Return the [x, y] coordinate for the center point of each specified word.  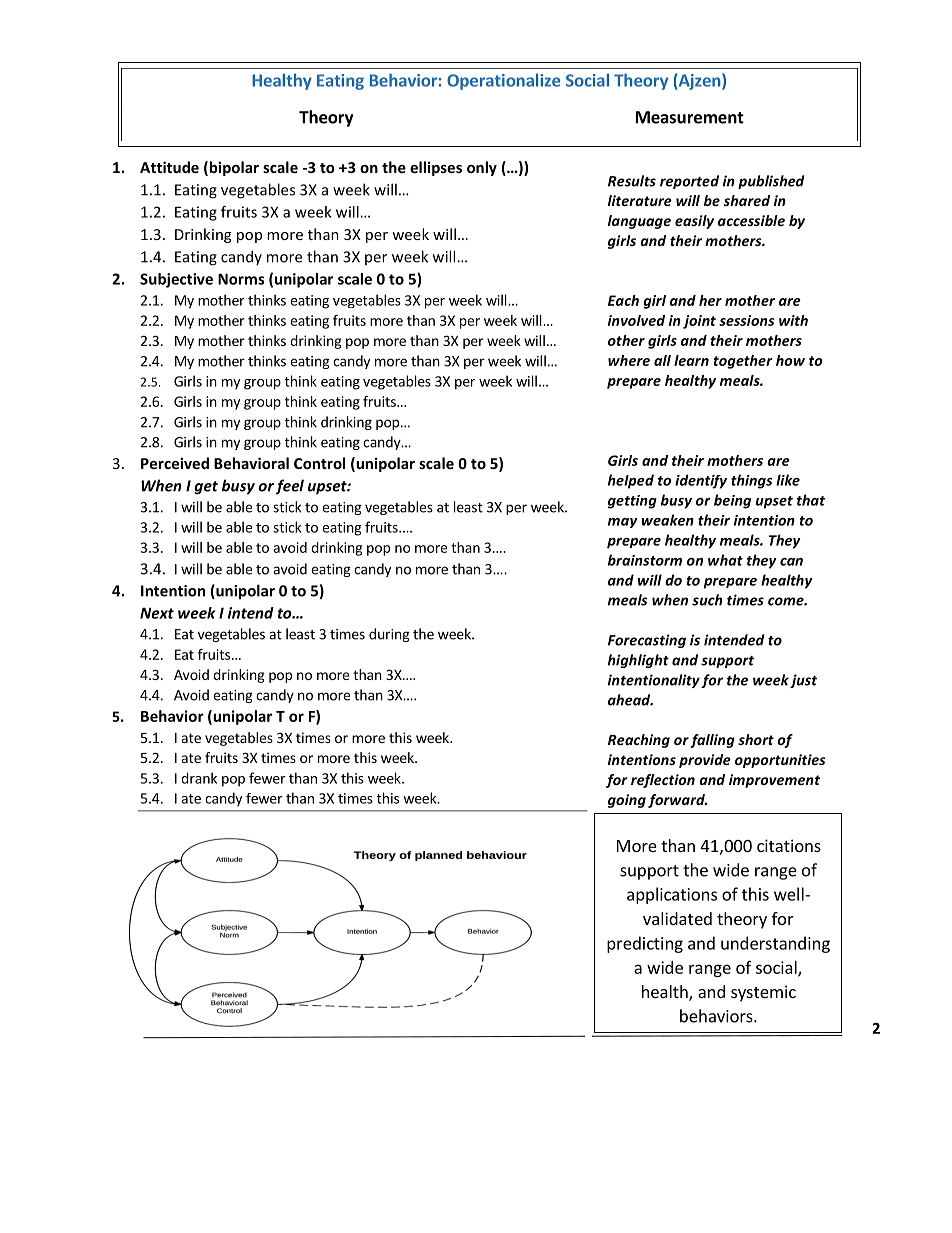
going [627, 801]
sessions [746, 320]
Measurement [690, 117]
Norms [241, 279]
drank [199, 778]
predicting [645, 944]
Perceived [175, 463]
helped [631, 481]
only [482, 168]
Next [157, 613]
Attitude [169, 167]
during [389, 635]
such [707, 600]
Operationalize [503, 81]
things [752, 481]
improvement [774, 781]
